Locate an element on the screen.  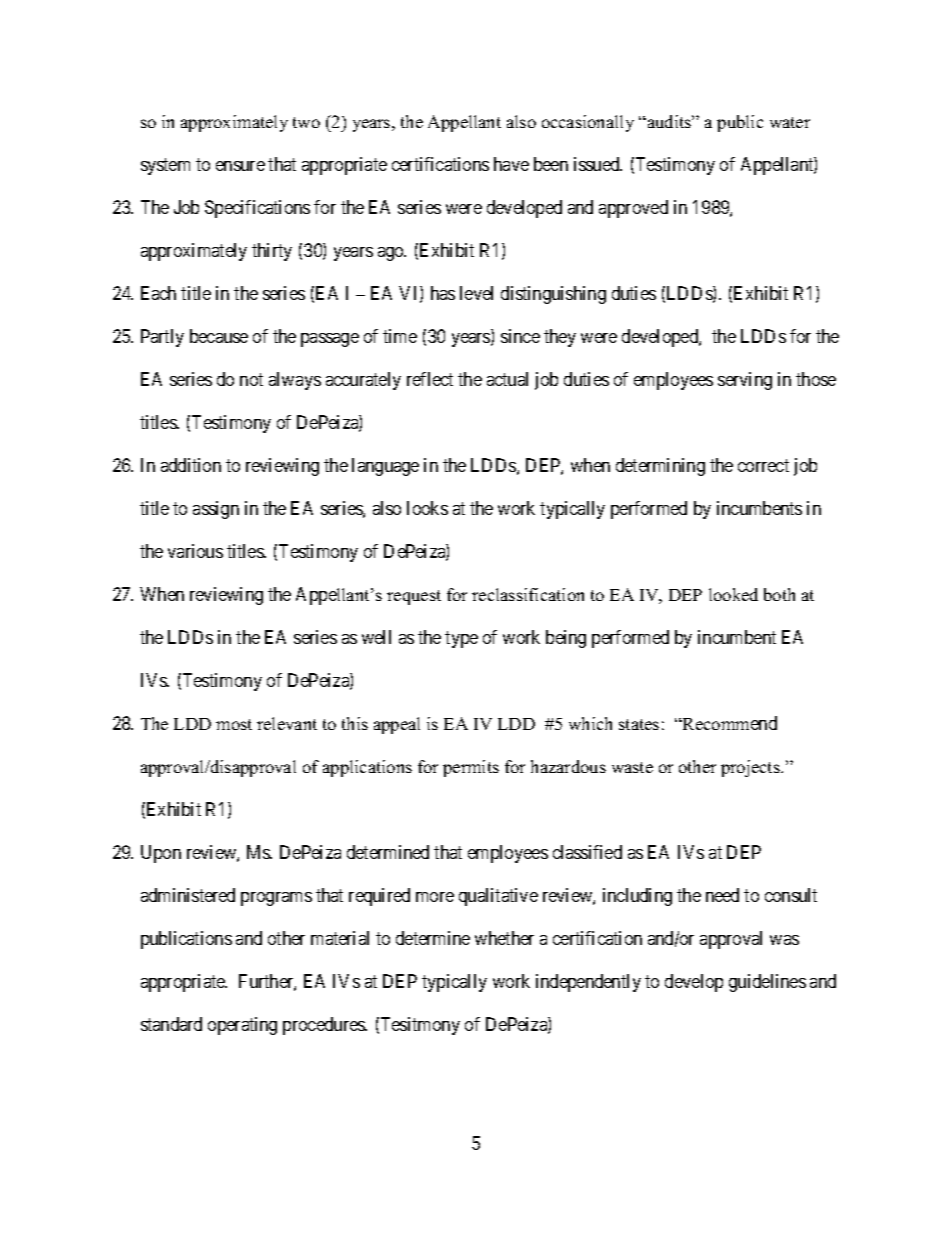
permits is located at coordinates (471, 768).
